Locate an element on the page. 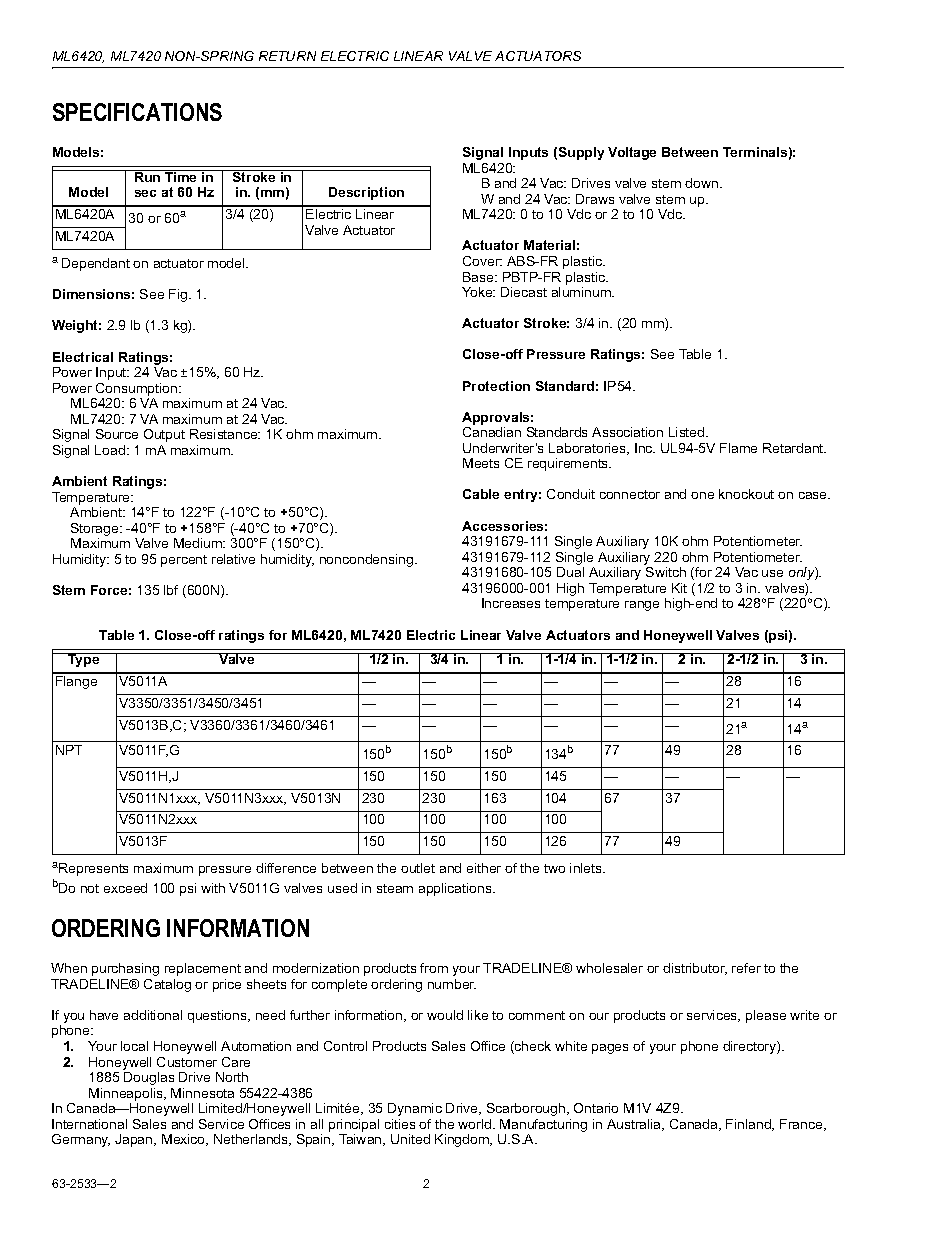 This document has width=952, height=1233. SPECIFICATIONS is located at coordinates (137, 112).
